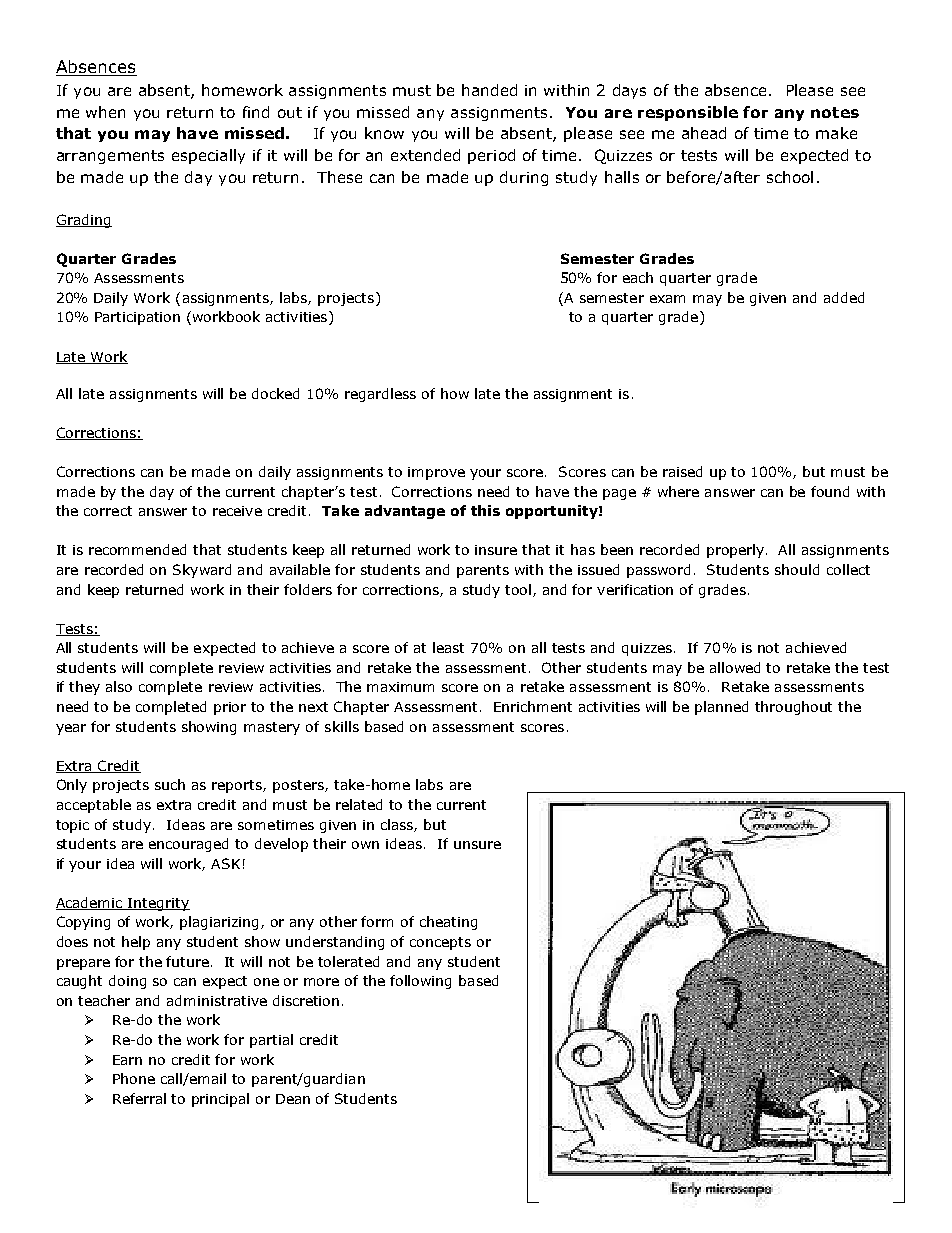 The width and height of the screenshot is (952, 1233). What do you see at coordinates (105, 112) in the screenshot?
I see `when` at bounding box center [105, 112].
